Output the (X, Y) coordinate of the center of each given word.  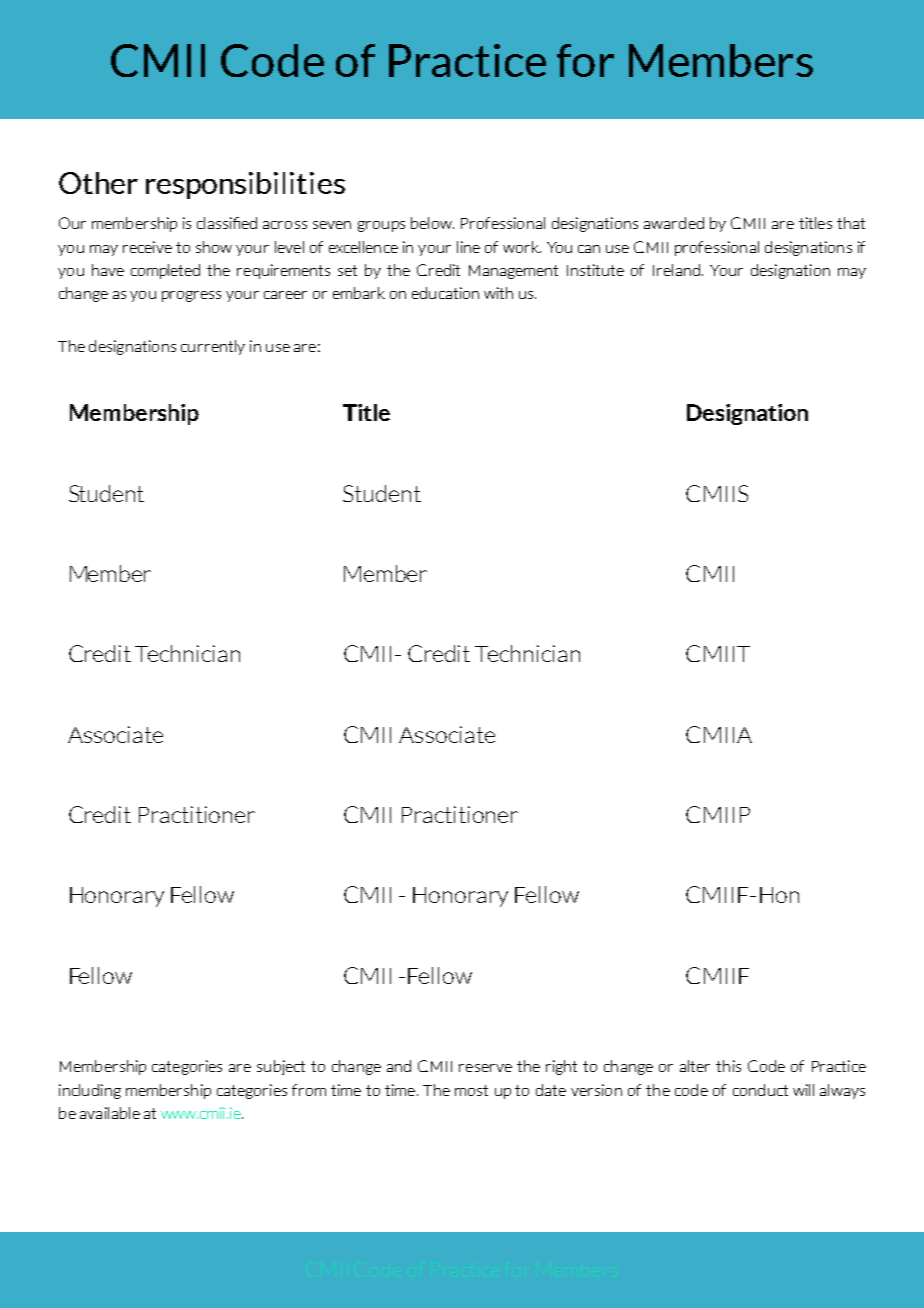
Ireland (676, 270)
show (214, 247)
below (432, 223)
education (445, 293)
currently (213, 347)
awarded (674, 223)
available (110, 1113)
